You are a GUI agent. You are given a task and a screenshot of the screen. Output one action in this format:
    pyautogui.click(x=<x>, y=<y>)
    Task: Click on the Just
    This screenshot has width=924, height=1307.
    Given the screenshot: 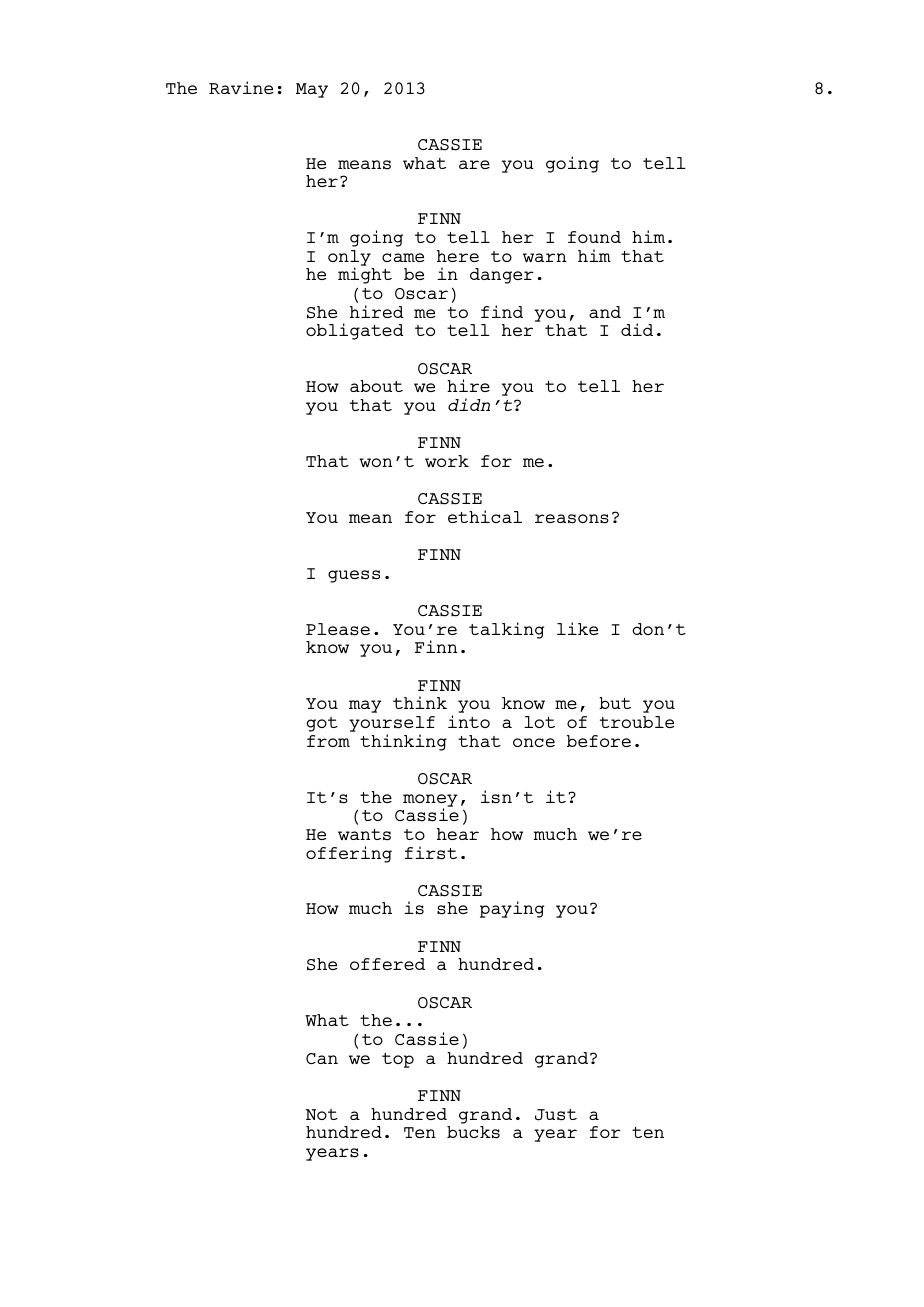 What is the action you would take?
    pyautogui.click(x=556, y=1115)
